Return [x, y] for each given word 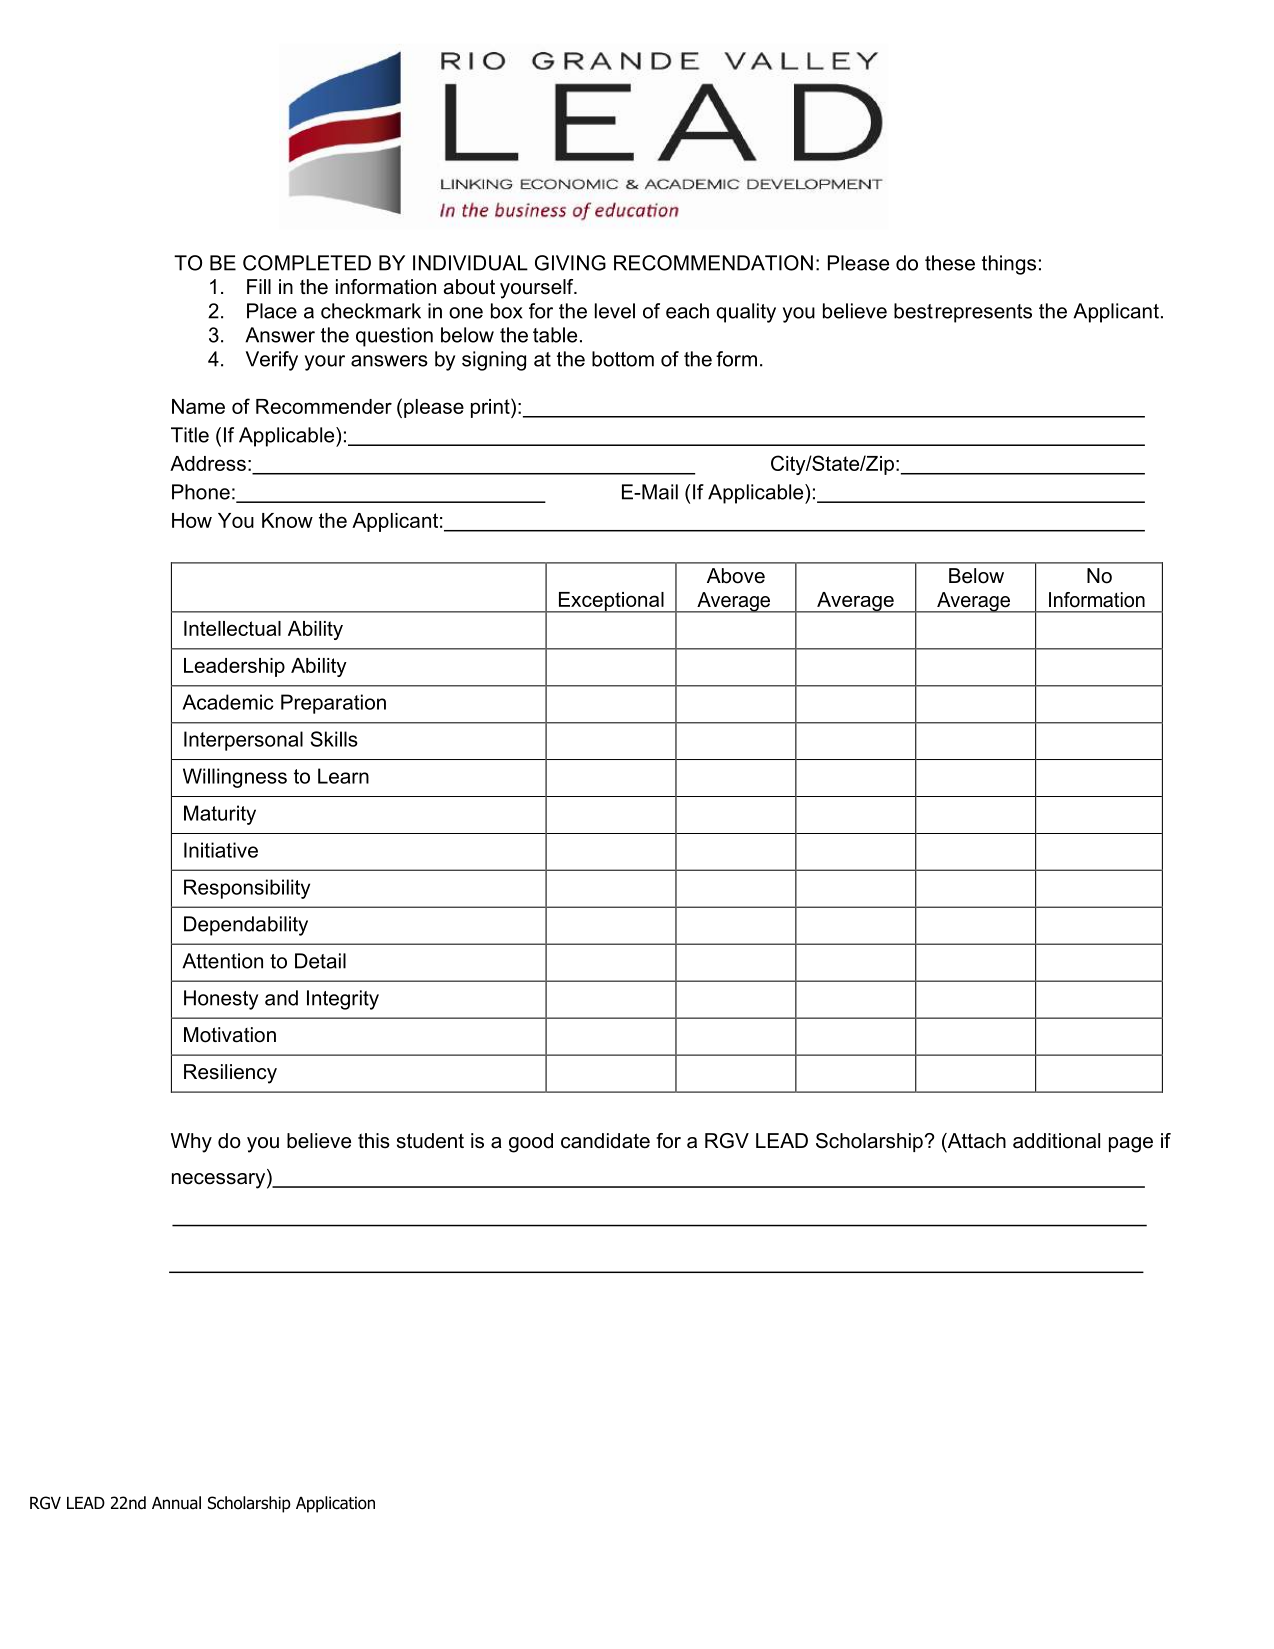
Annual [176, 1503]
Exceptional [611, 602]
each [687, 311]
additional [1056, 1141]
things [1009, 265]
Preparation [333, 704]
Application [335, 1504]
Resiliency [230, 1074]
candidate [605, 1141]
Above [736, 576]
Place [272, 311]
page [1131, 1145]
